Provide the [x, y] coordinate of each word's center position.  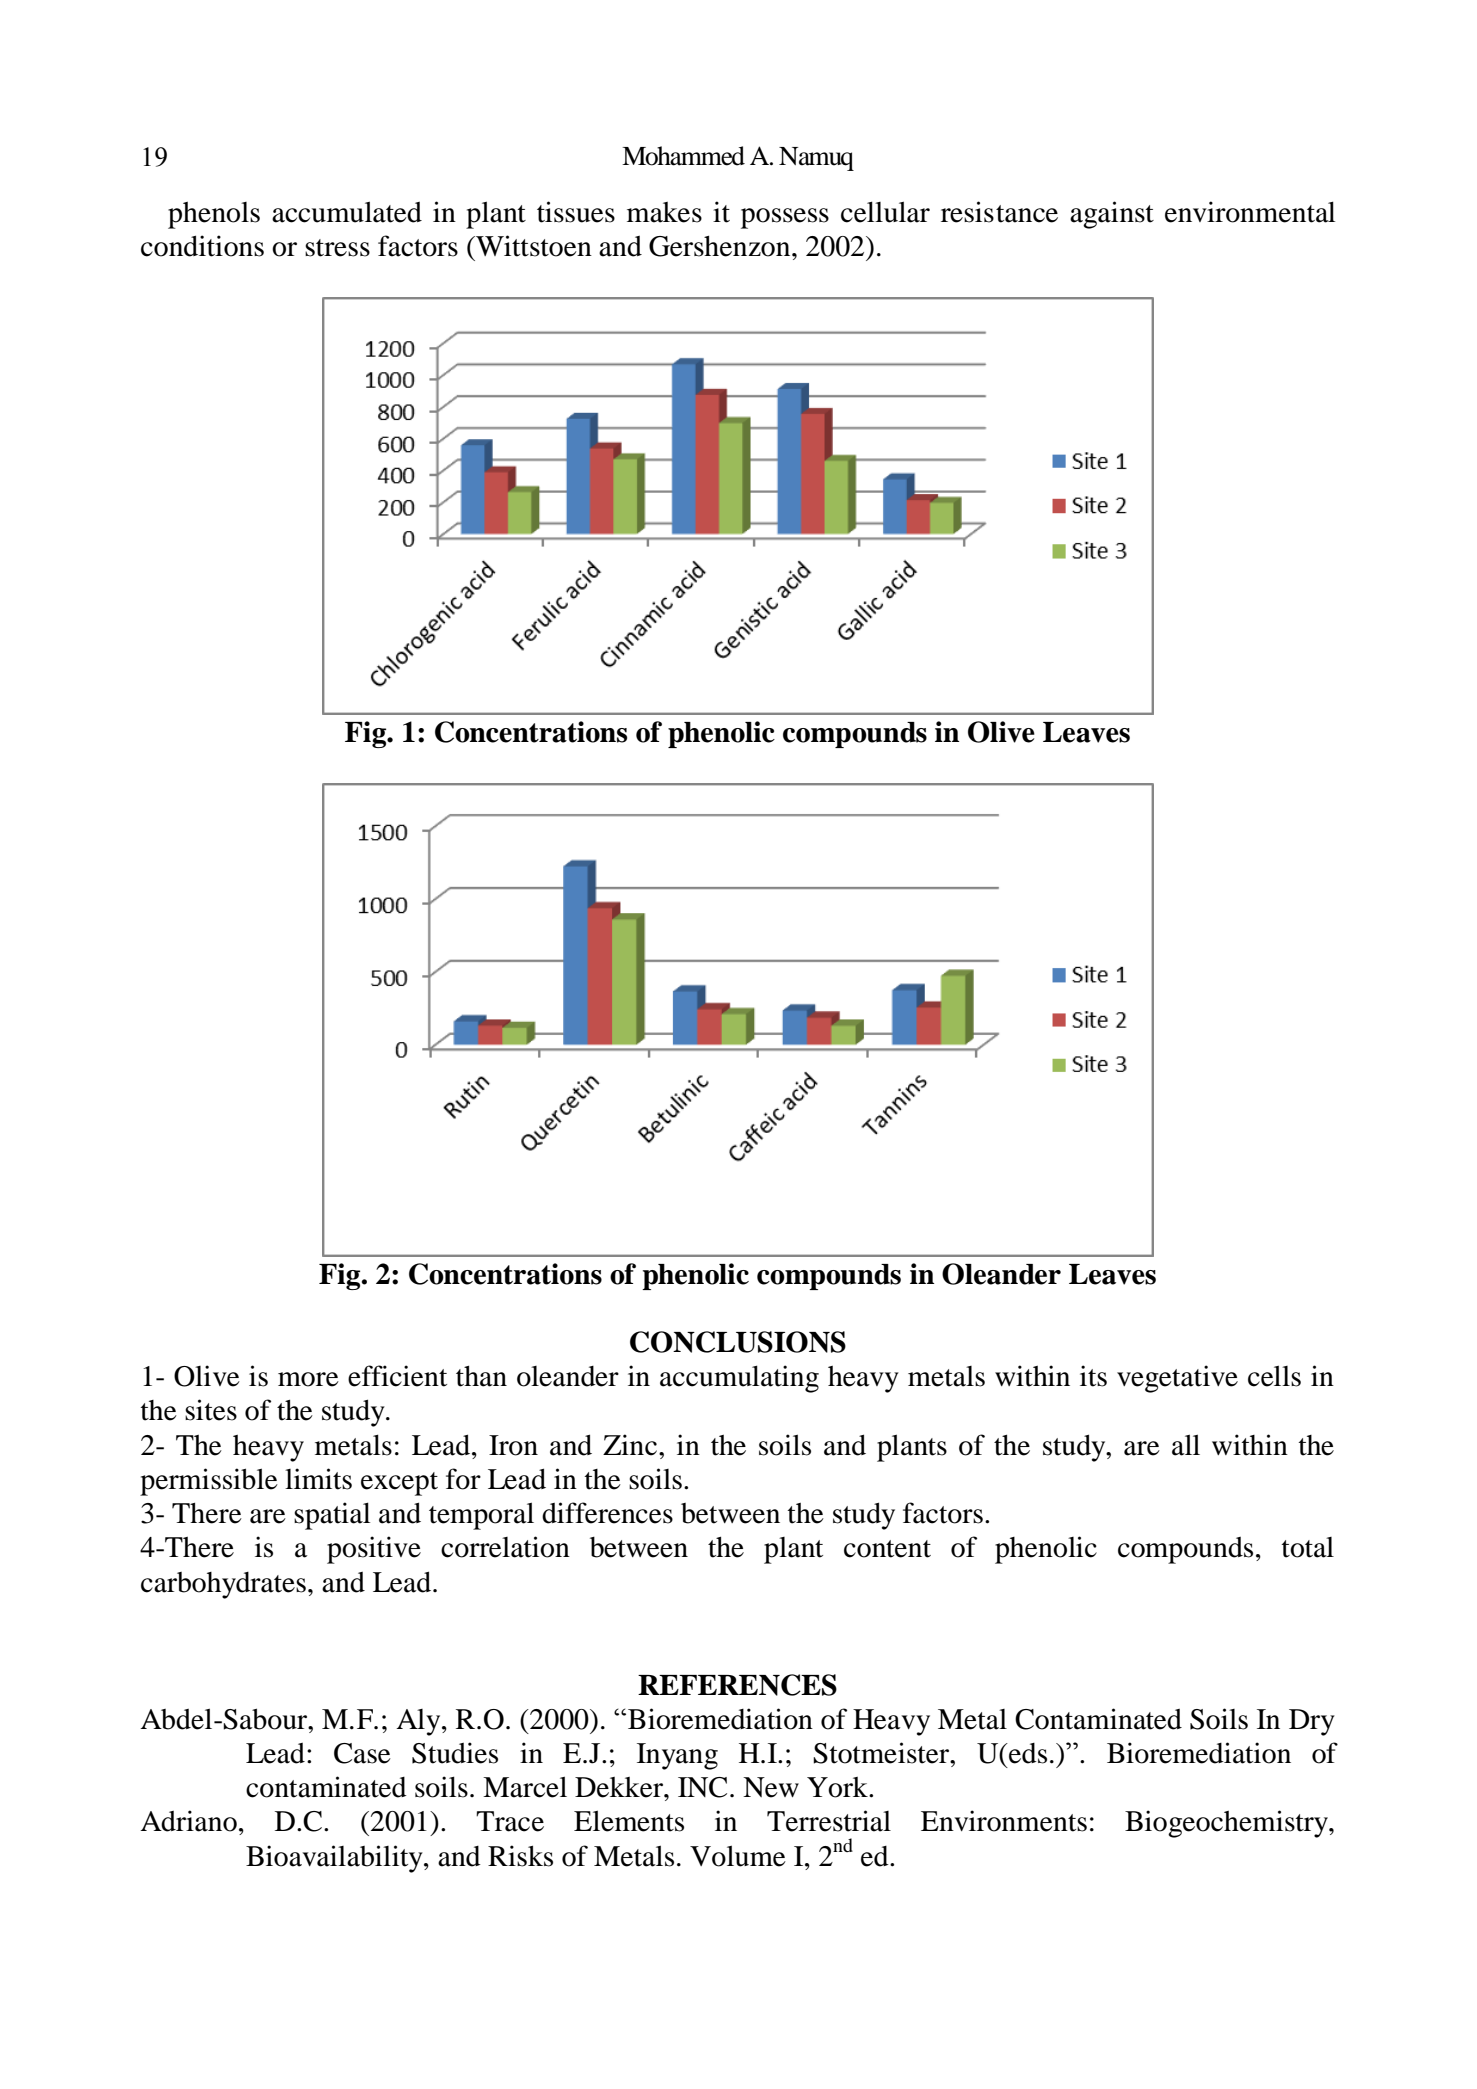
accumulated [347, 212]
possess [785, 218]
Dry [1312, 1722]
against [1112, 215]
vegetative [1177, 1379]
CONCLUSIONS [738, 1342]
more [308, 1379]
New [771, 1787]
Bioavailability [335, 1859]
